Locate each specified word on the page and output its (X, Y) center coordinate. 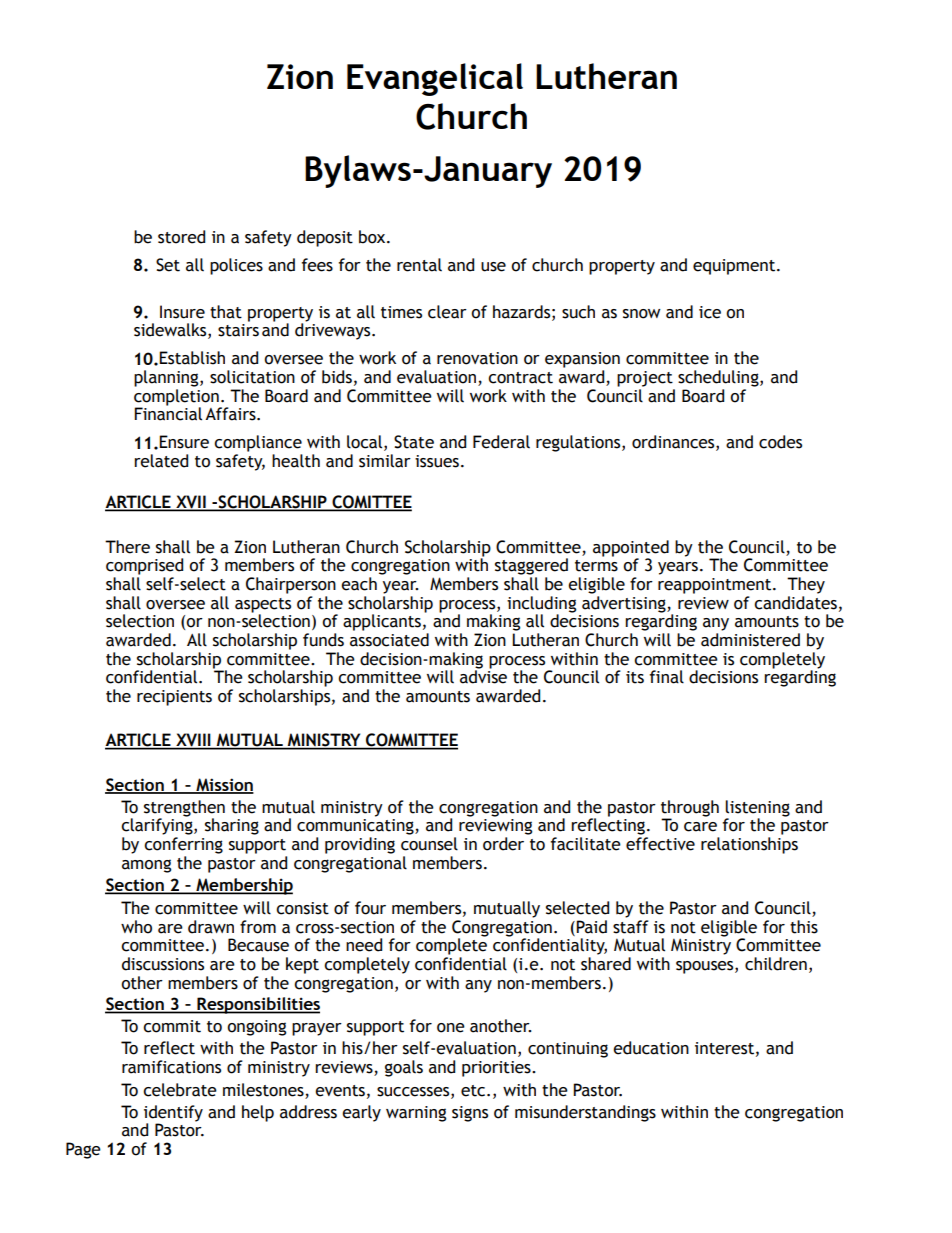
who (136, 927)
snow (642, 314)
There (127, 547)
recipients (174, 698)
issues (437, 461)
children (776, 964)
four (370, 908)
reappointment (716, 586)
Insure (182, 312)
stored (181, 237)
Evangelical (435, 79)
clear (447, 312)
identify (173, 1114)
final (667, 677)
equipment (735, 267)
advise (483, 676)
